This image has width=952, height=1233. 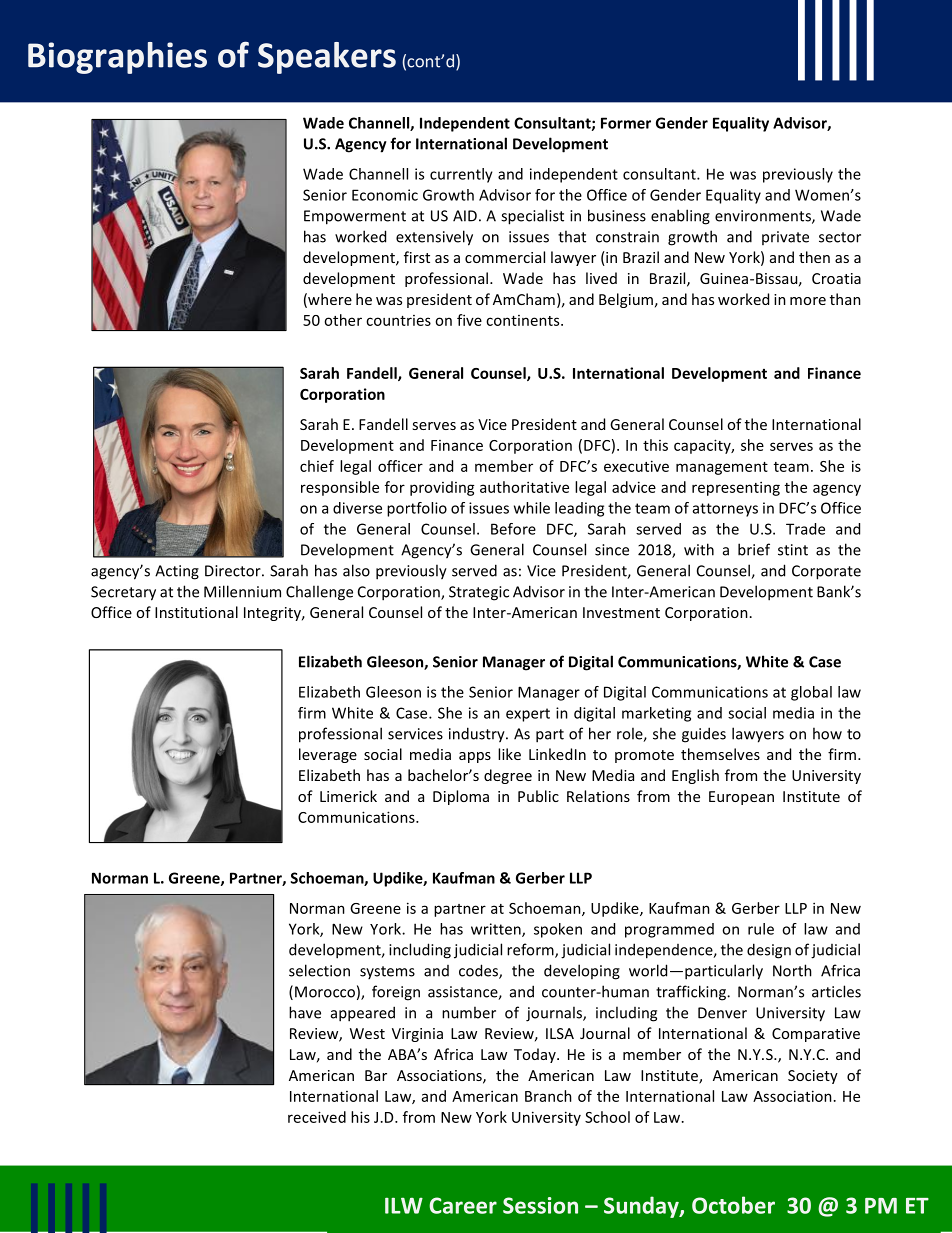 I want to click on Institutional, so click(x=196, y=612).
